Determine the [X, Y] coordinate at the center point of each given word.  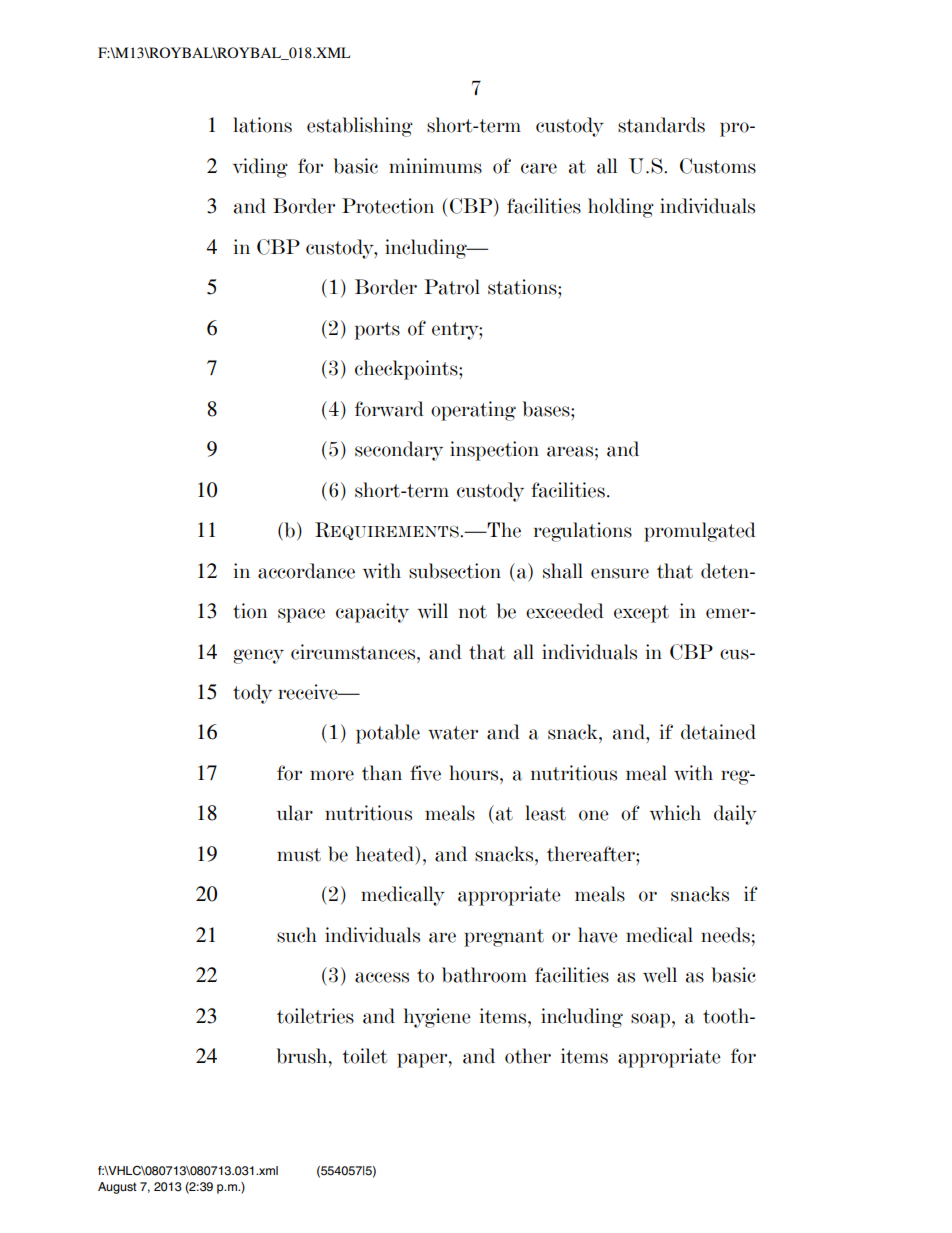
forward [389, 409]
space [301, 615]
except [641, 614]
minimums [435, 166]
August [117, 1188]
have [598, 935]
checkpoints [407, 370]
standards [661, 125]
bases [547, 409]
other [528, 1056]
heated [386, 854]
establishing [360, 127]
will [433, 611]
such [297, 935]
